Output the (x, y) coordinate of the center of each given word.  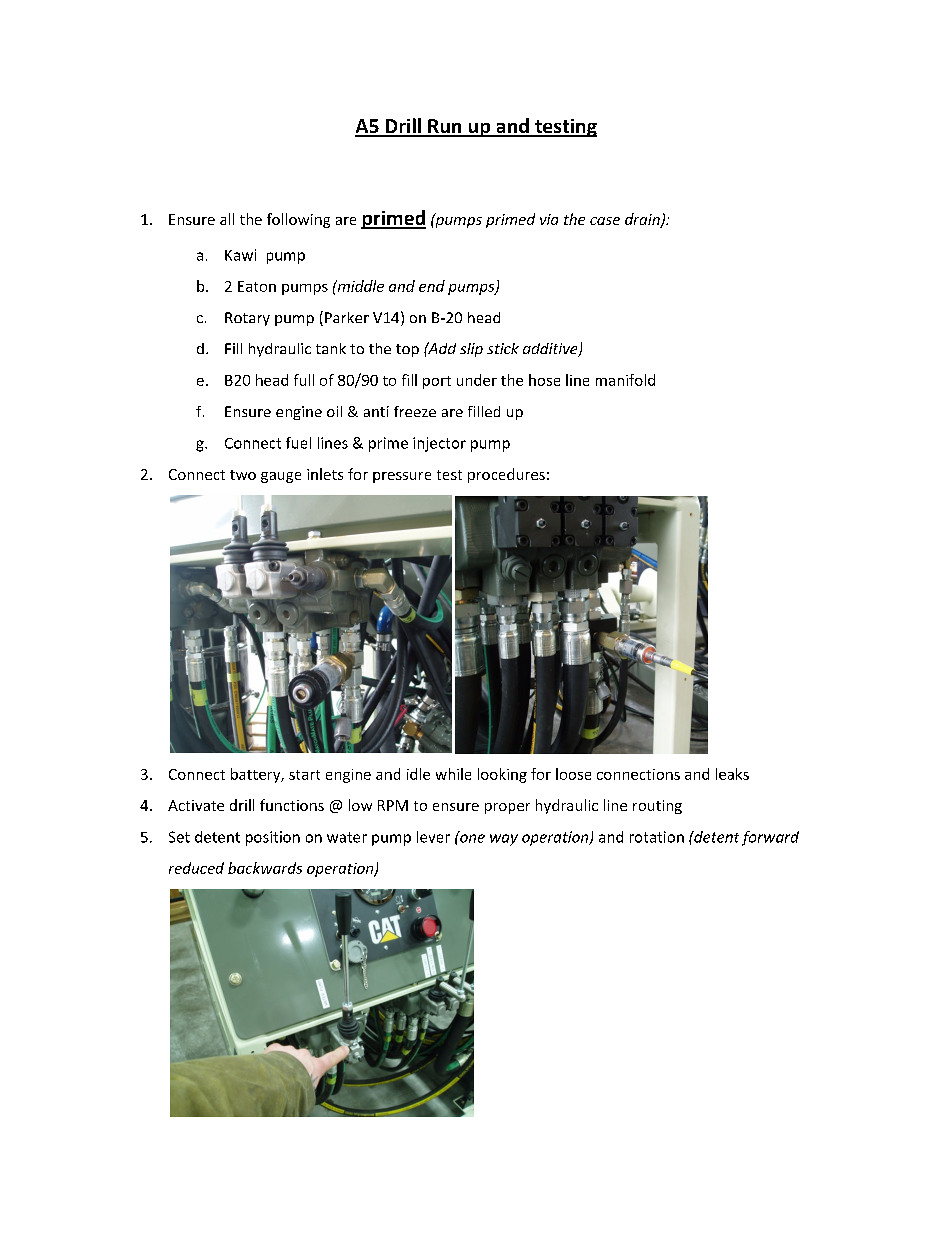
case (605, 221)
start (304, 775)
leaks (732, 774)
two (243, 475)
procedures (506, 475)
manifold (625, 380)
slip (471, 350)
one (471, 837)
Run (445, 127)
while (453, 774)
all (227, 219)
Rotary (247, 319)
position (273, 838)
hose (544, 380)
